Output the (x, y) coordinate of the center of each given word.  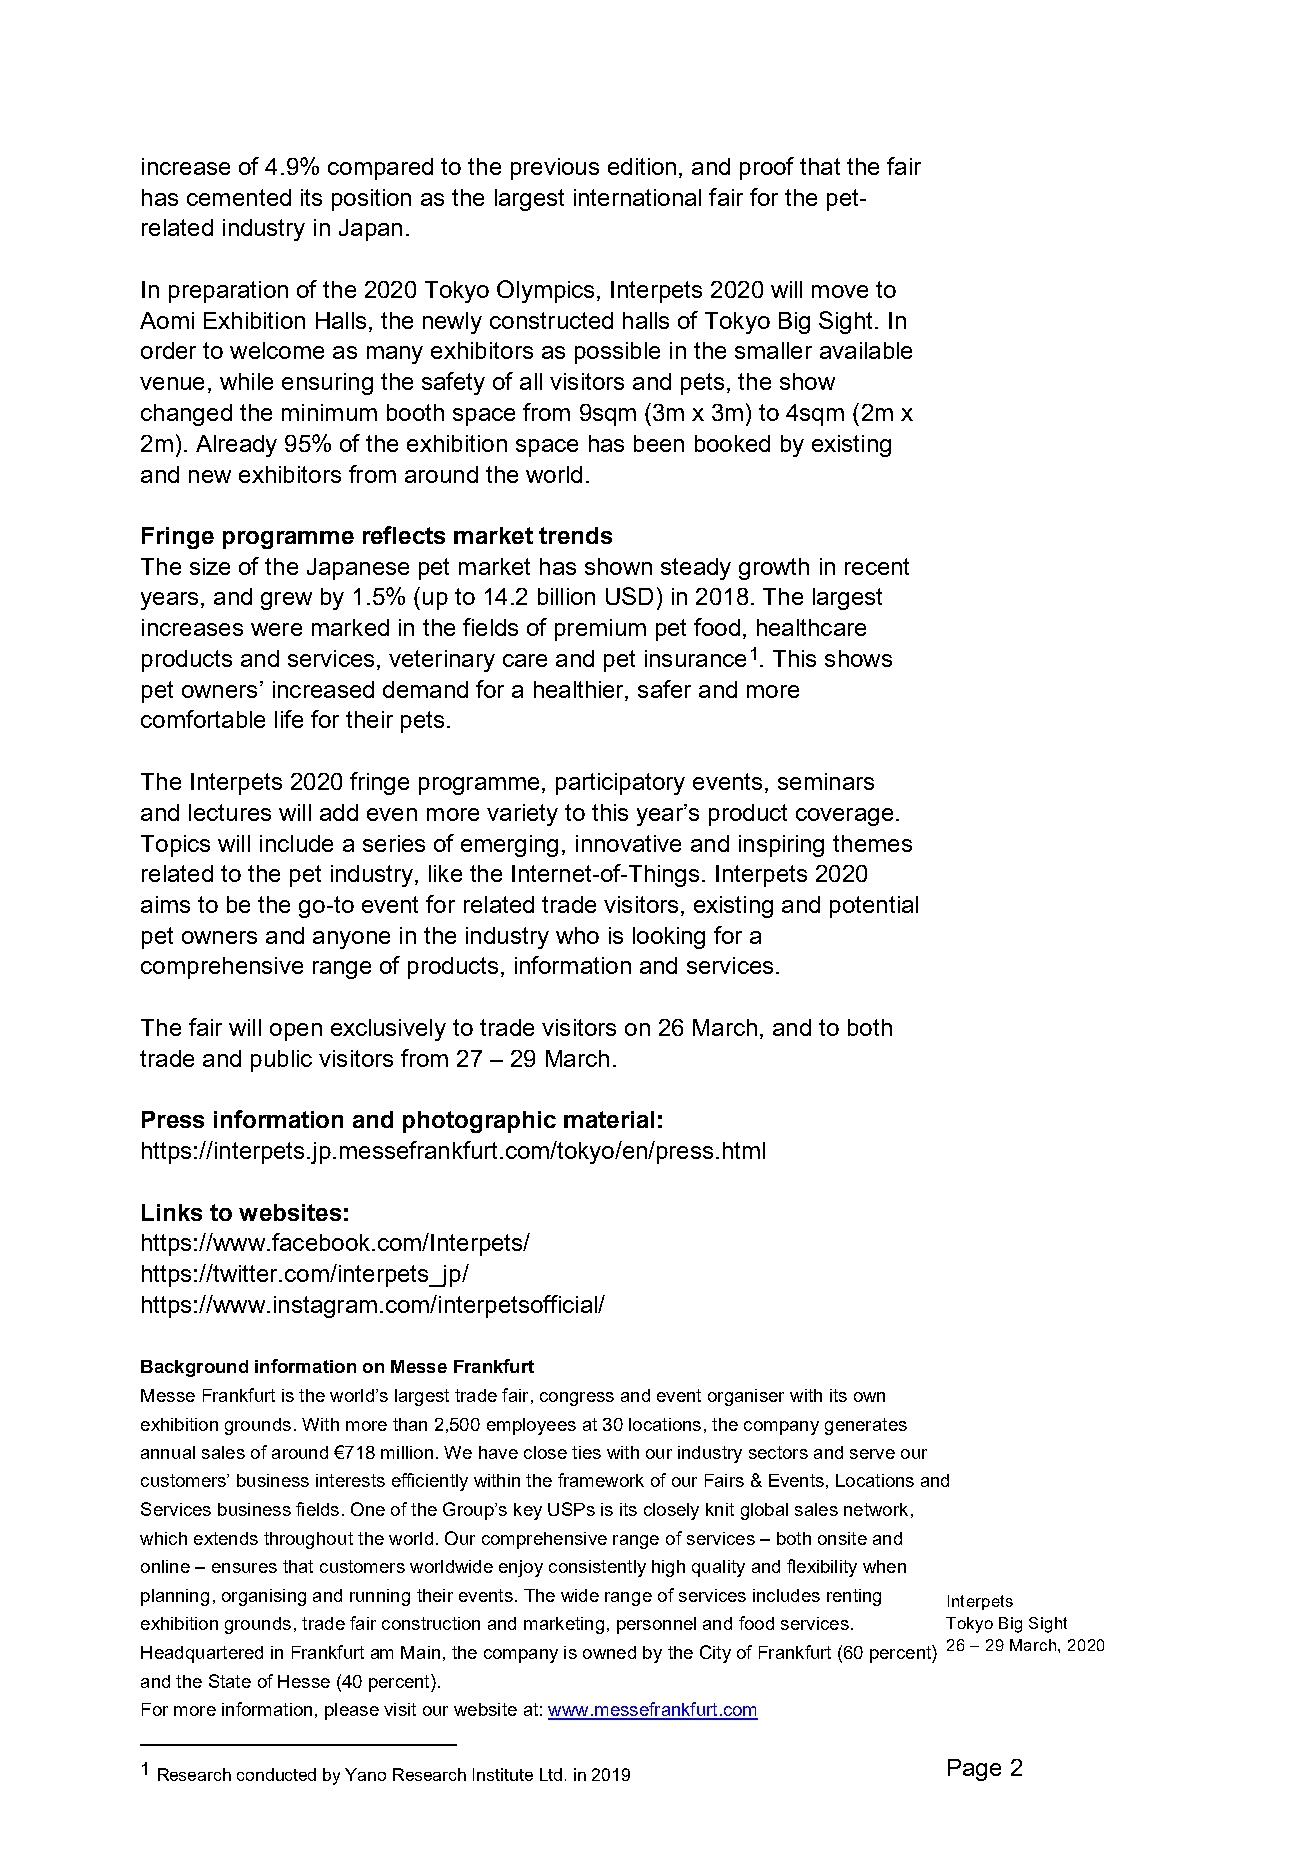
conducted (276, 1774)
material (609, 1119)
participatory (620, 784)
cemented (239, 197)
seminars (826, 781)
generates (866, 1426)
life (289, 719)
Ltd (551, 1774)
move (840, 291)
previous (555, 169)
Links (172, 1212)
